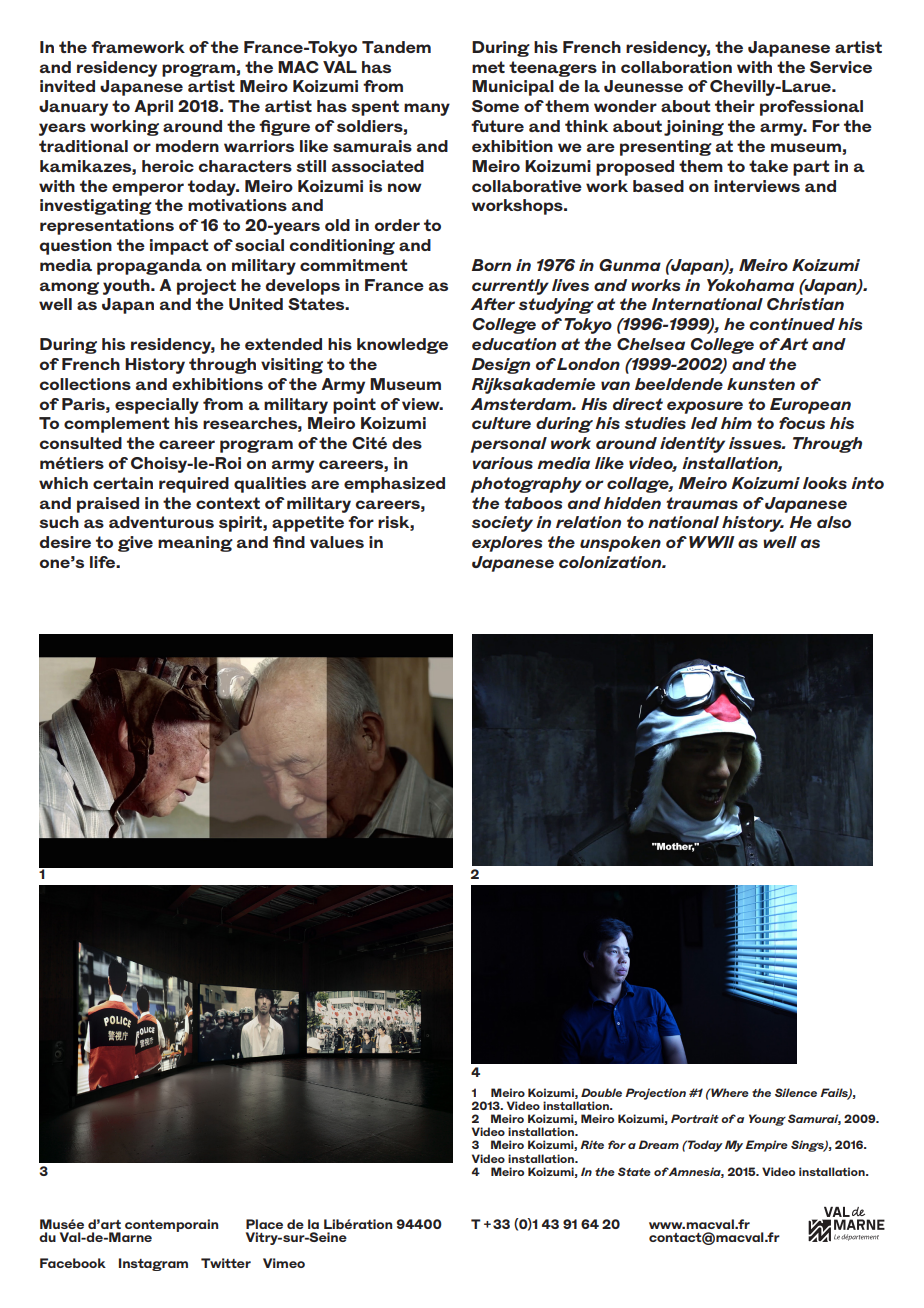  What do you see at coordinates (810, 406) in the image?
I see `European` at bounding box center [810, 406].
